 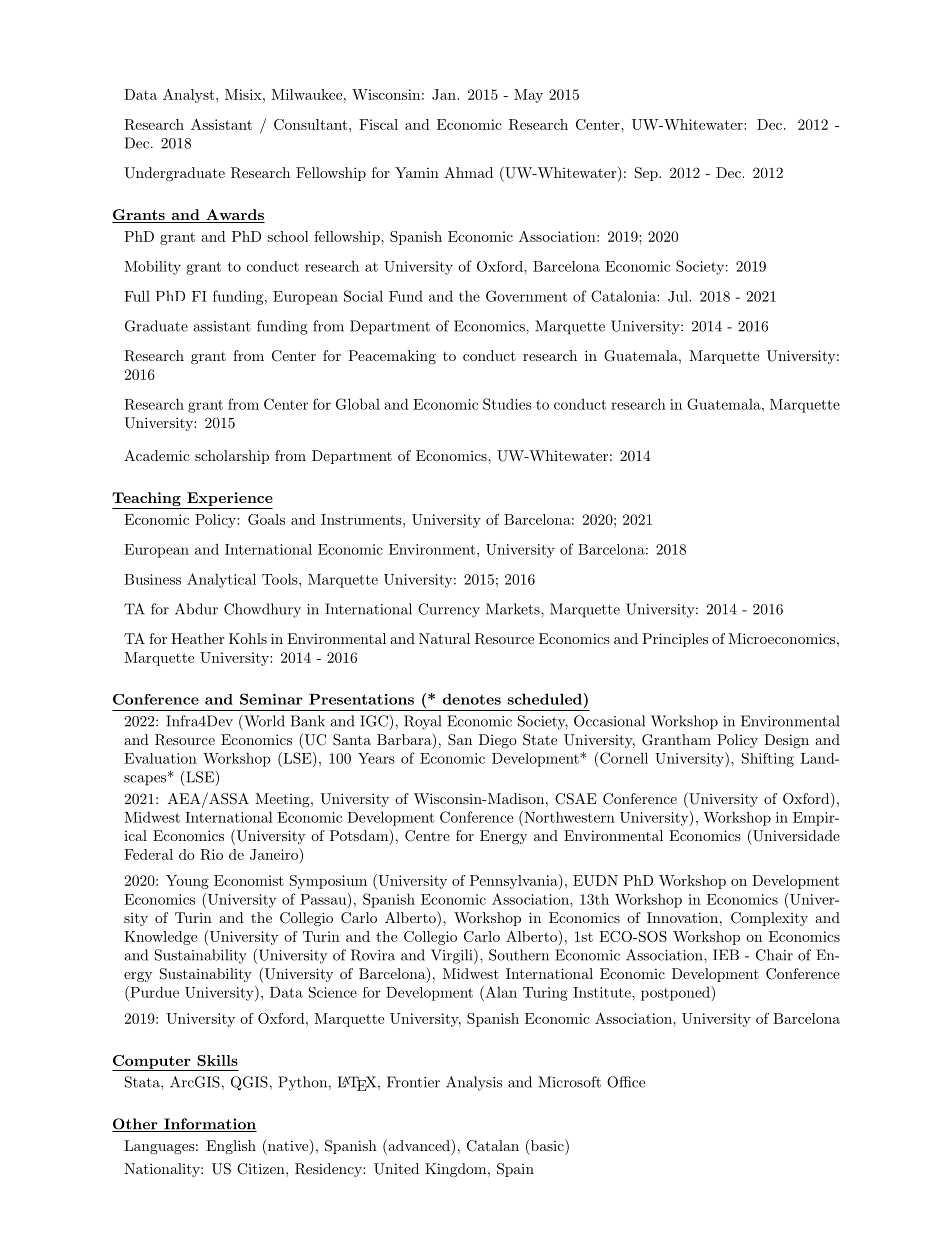 What do you see at coordinates (768, 760) in the screenshot?
I see `Shifting` at bounding box center [768, 760].
